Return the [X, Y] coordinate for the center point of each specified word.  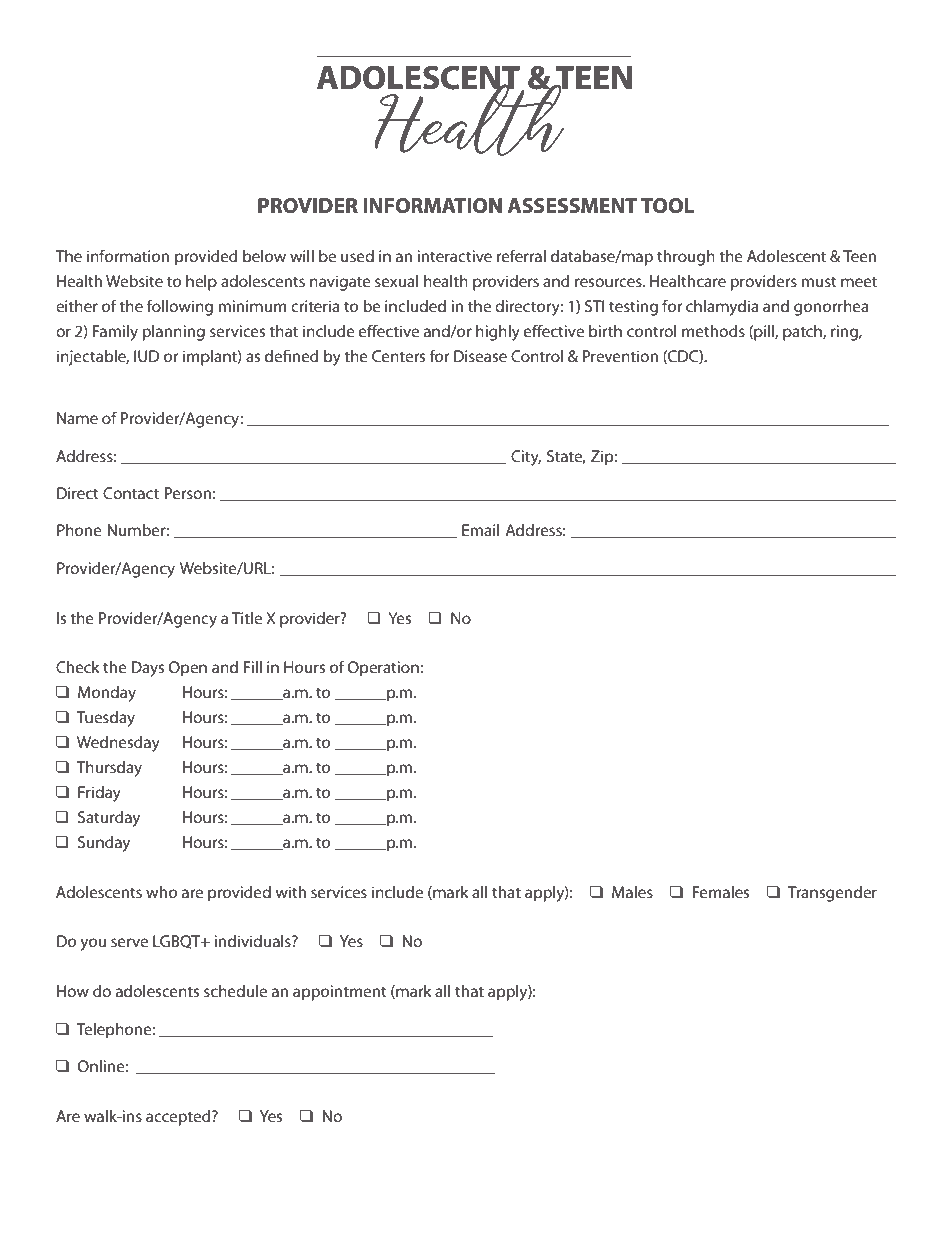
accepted [179, 1118]
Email [480, 530]
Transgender [832, 894]
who [161, 892]
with [290, 892]
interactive [454, 256]
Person [188, 493]
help [201, 283]
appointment [340, 993]
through [686, 258]
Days [148, 669]
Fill [253, 667]
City [526, 458]
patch [803, 333]
